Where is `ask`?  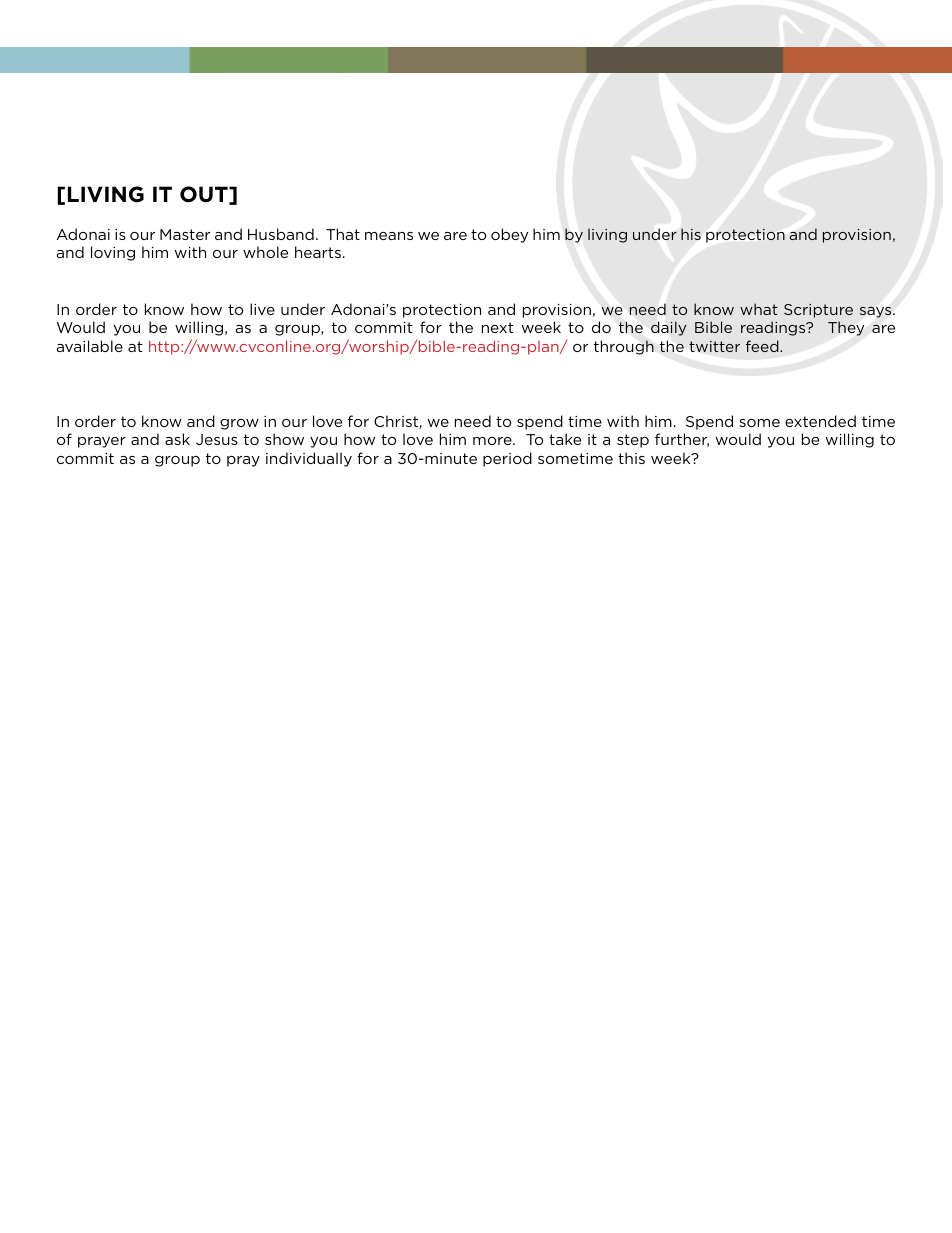 ask is located at coordinates (177, 439).
